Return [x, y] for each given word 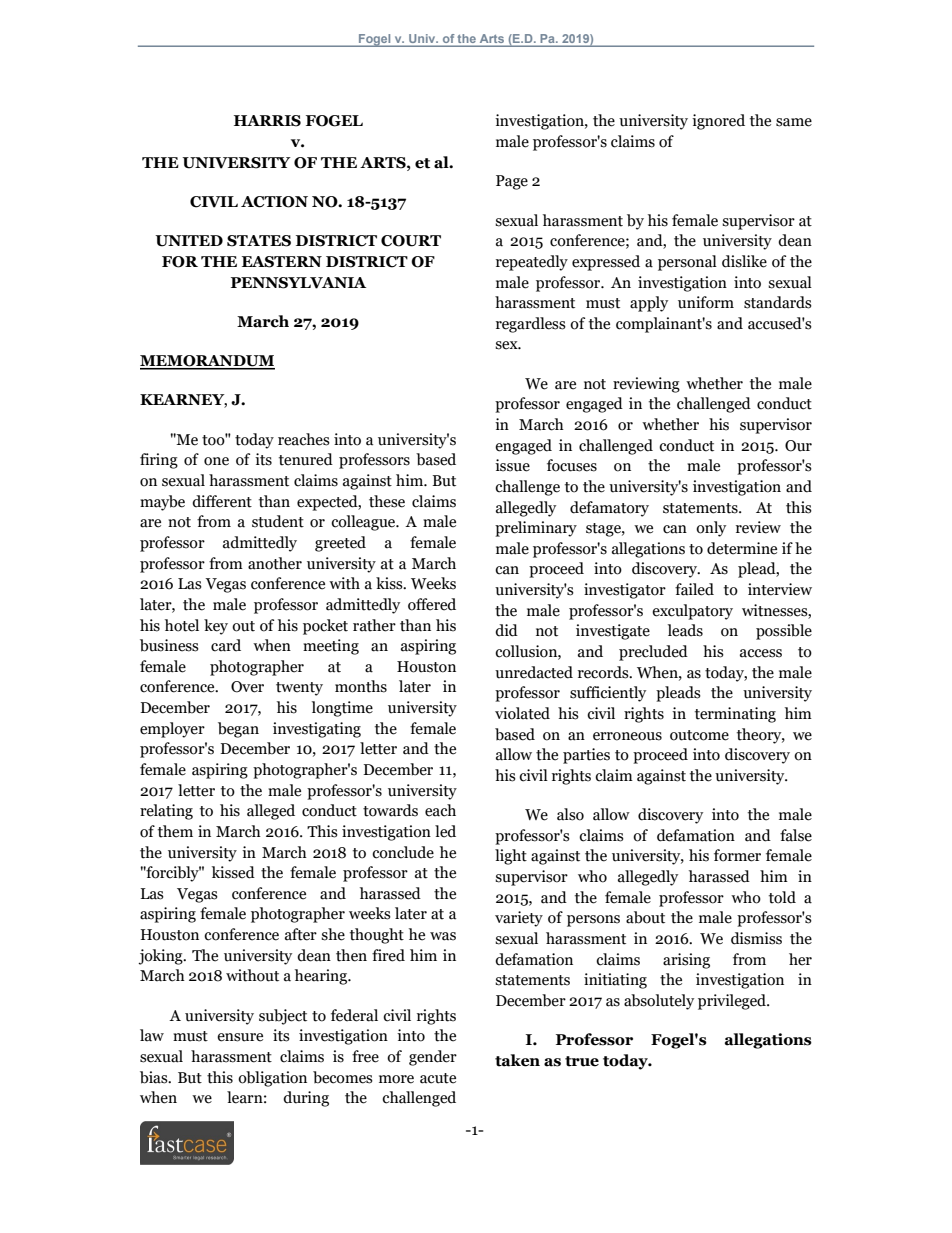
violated [522, 713]
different [222, 501]
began [238, 730]
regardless [531, 325]
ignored [718, 122]
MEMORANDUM [207, 362]
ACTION [274, 202]
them [175, 831]
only [711, 529]
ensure [240, 1037]
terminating [735, 715]
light [511, 857]
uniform [706, 302]
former [737, 855]
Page [512, 182]
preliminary [536, 529]
